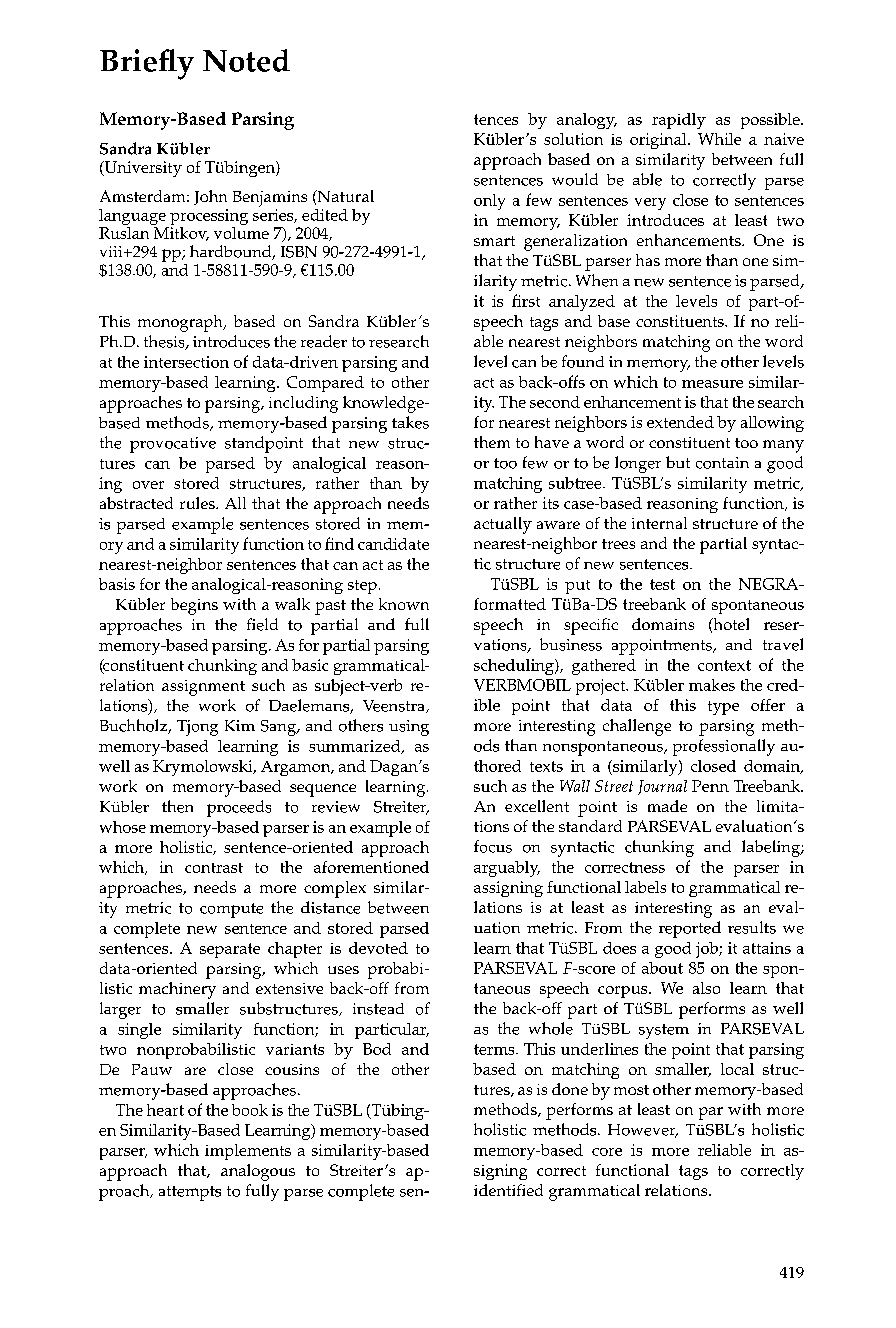 The image size is (896, 1328). Describe the element at coordinates (147, 64) in the screenshot. I see `Briefly` at that location.
